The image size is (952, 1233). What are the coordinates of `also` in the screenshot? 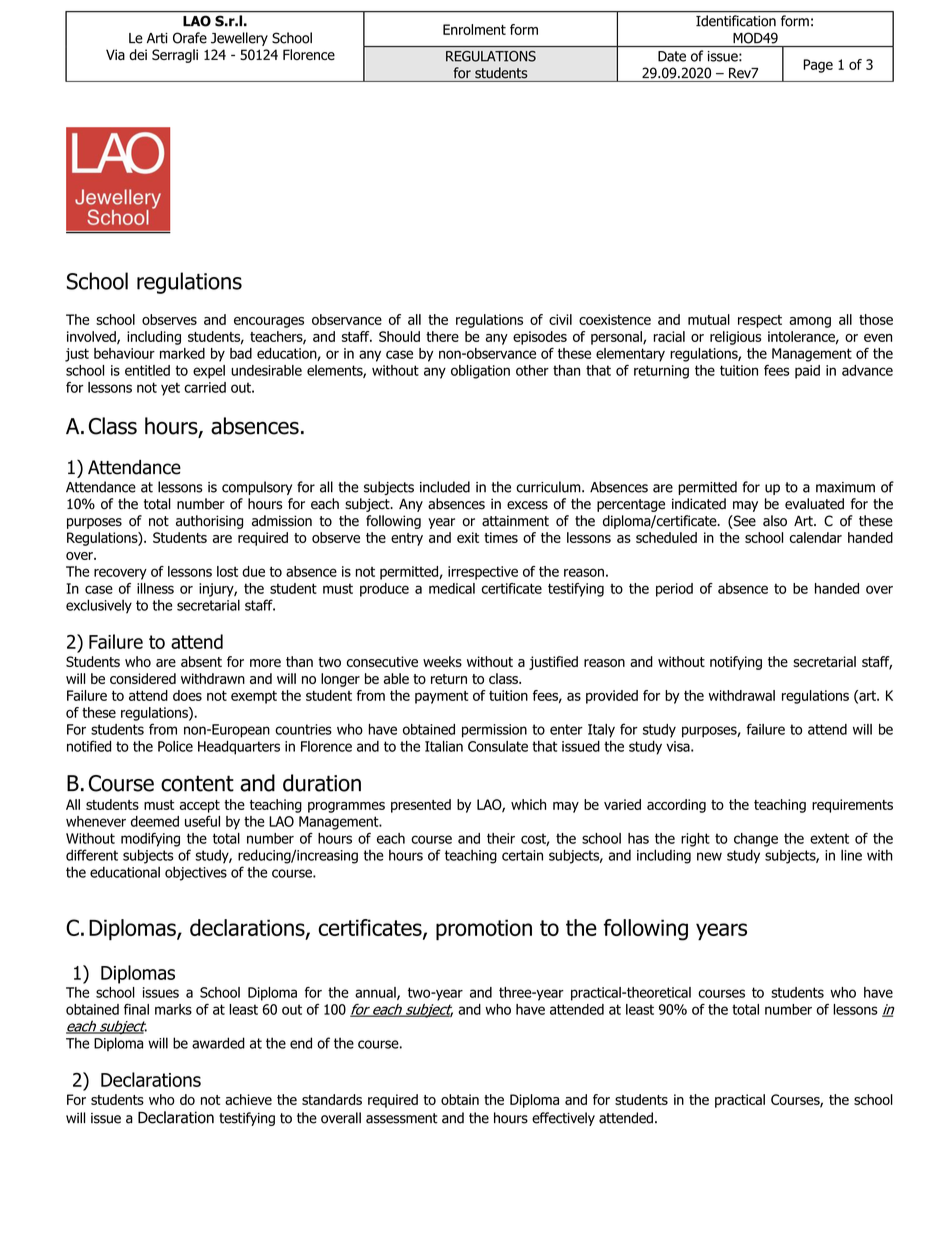 It's located at (775, 521).
